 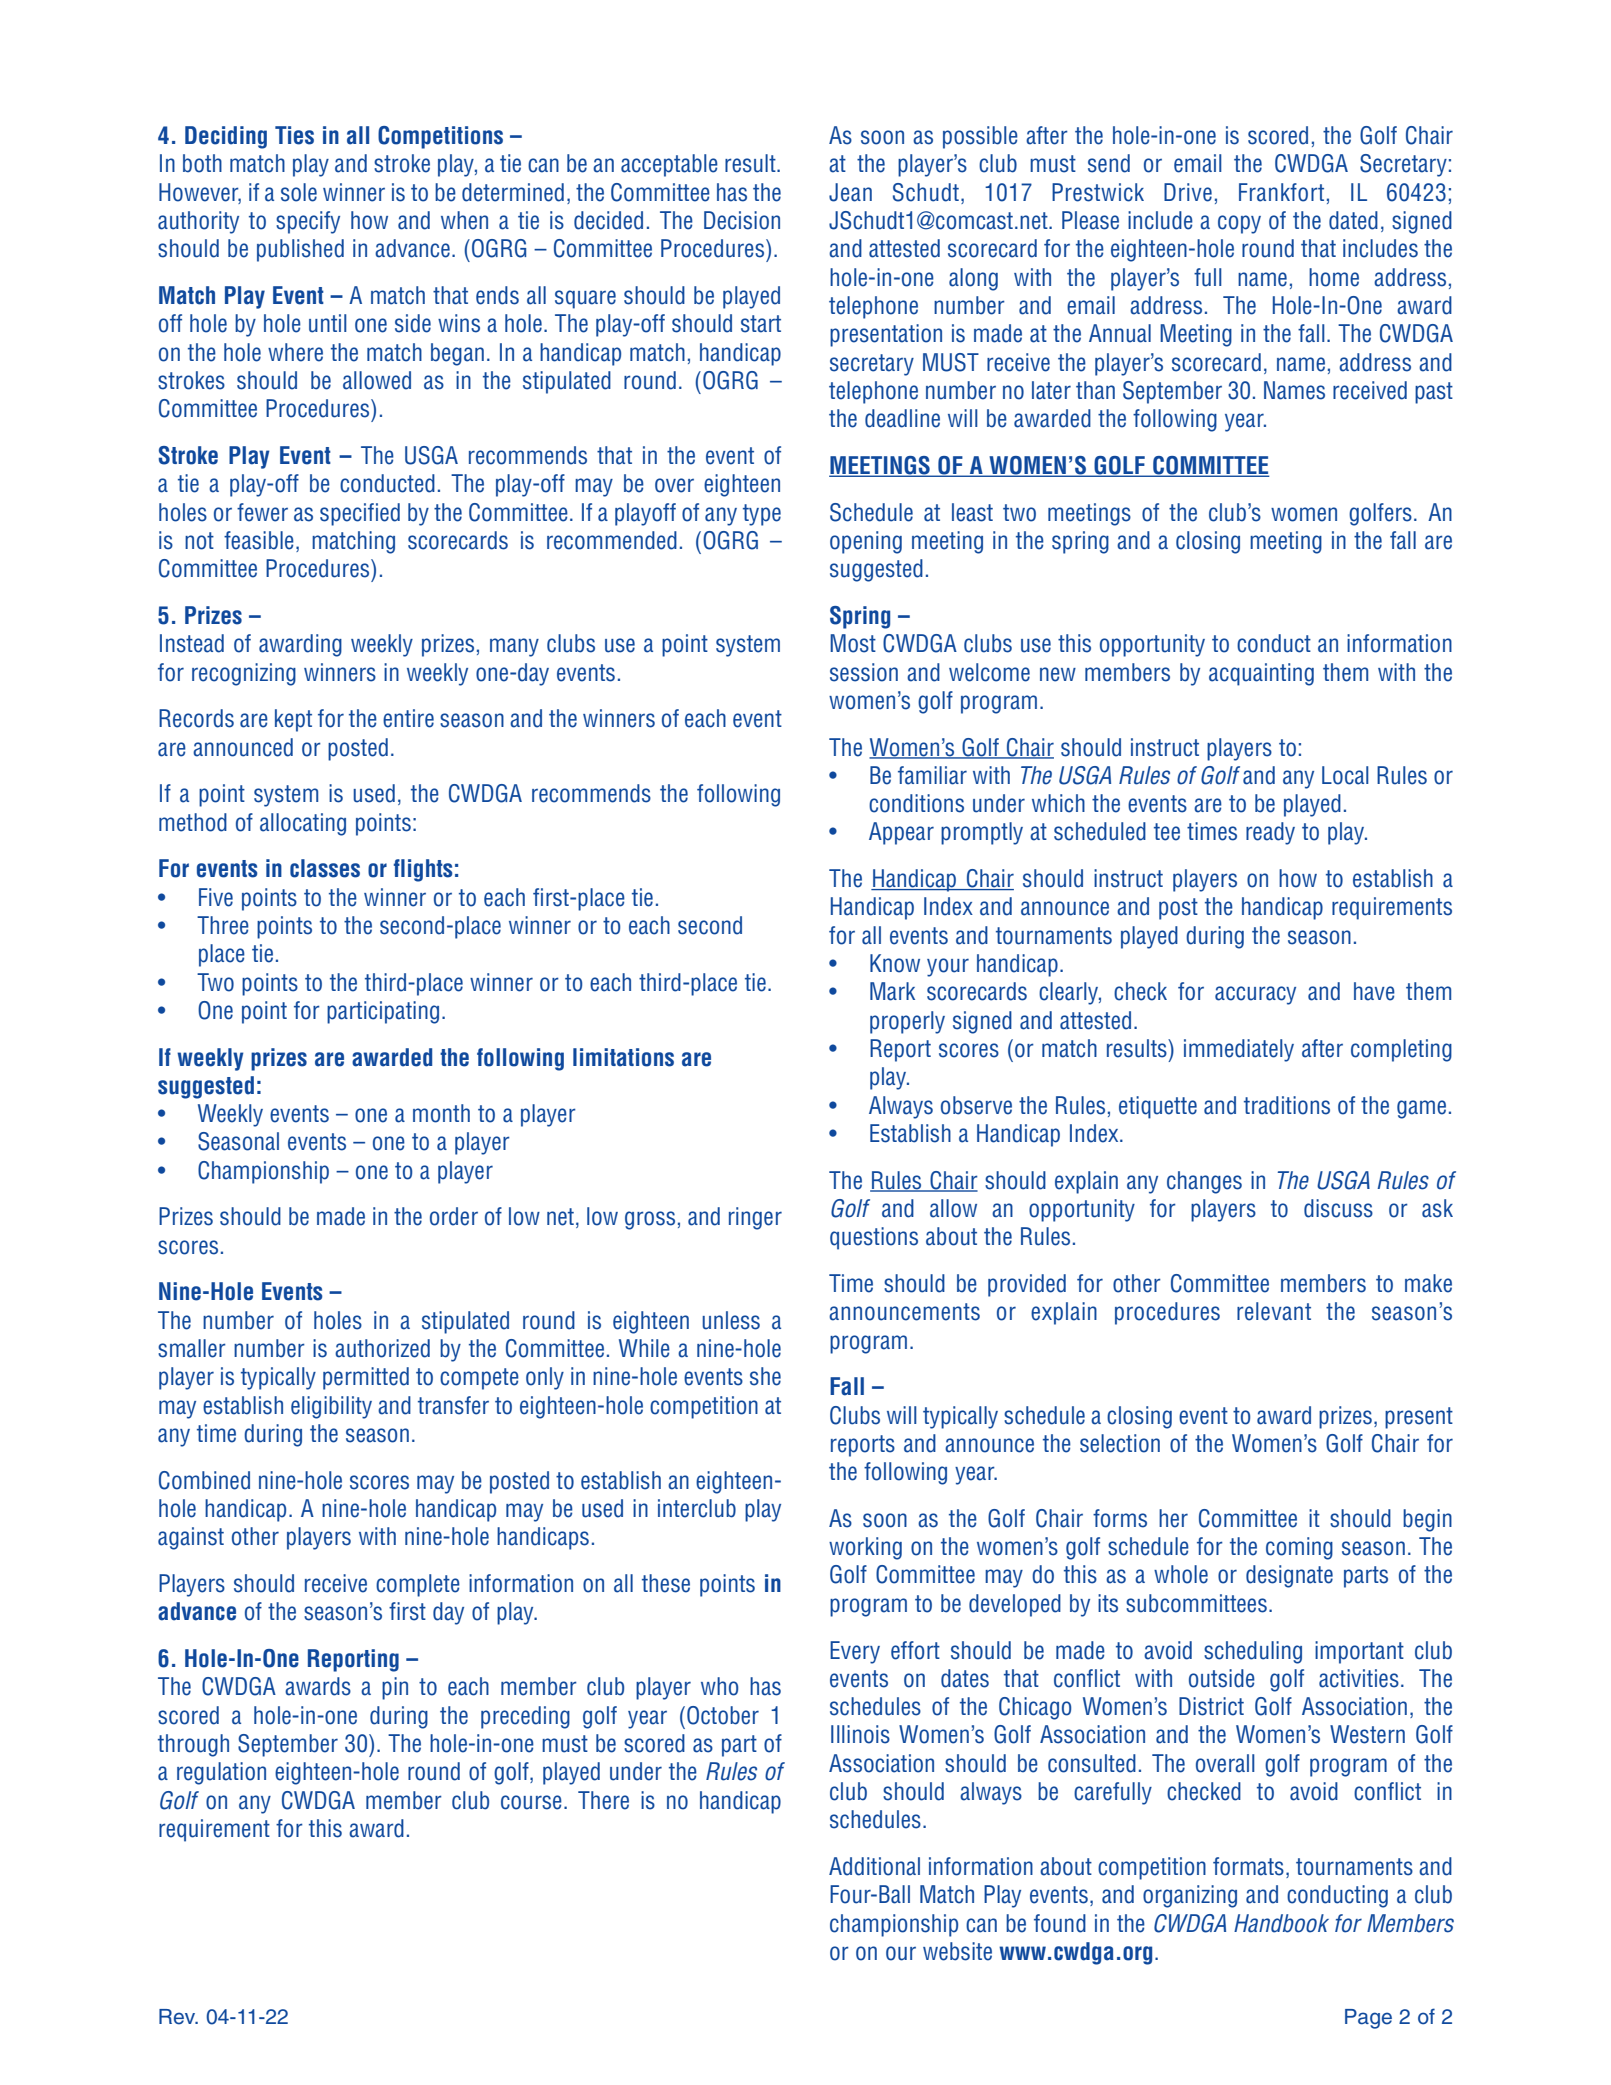 I want to click on sole, so click(x=299, y=192).
